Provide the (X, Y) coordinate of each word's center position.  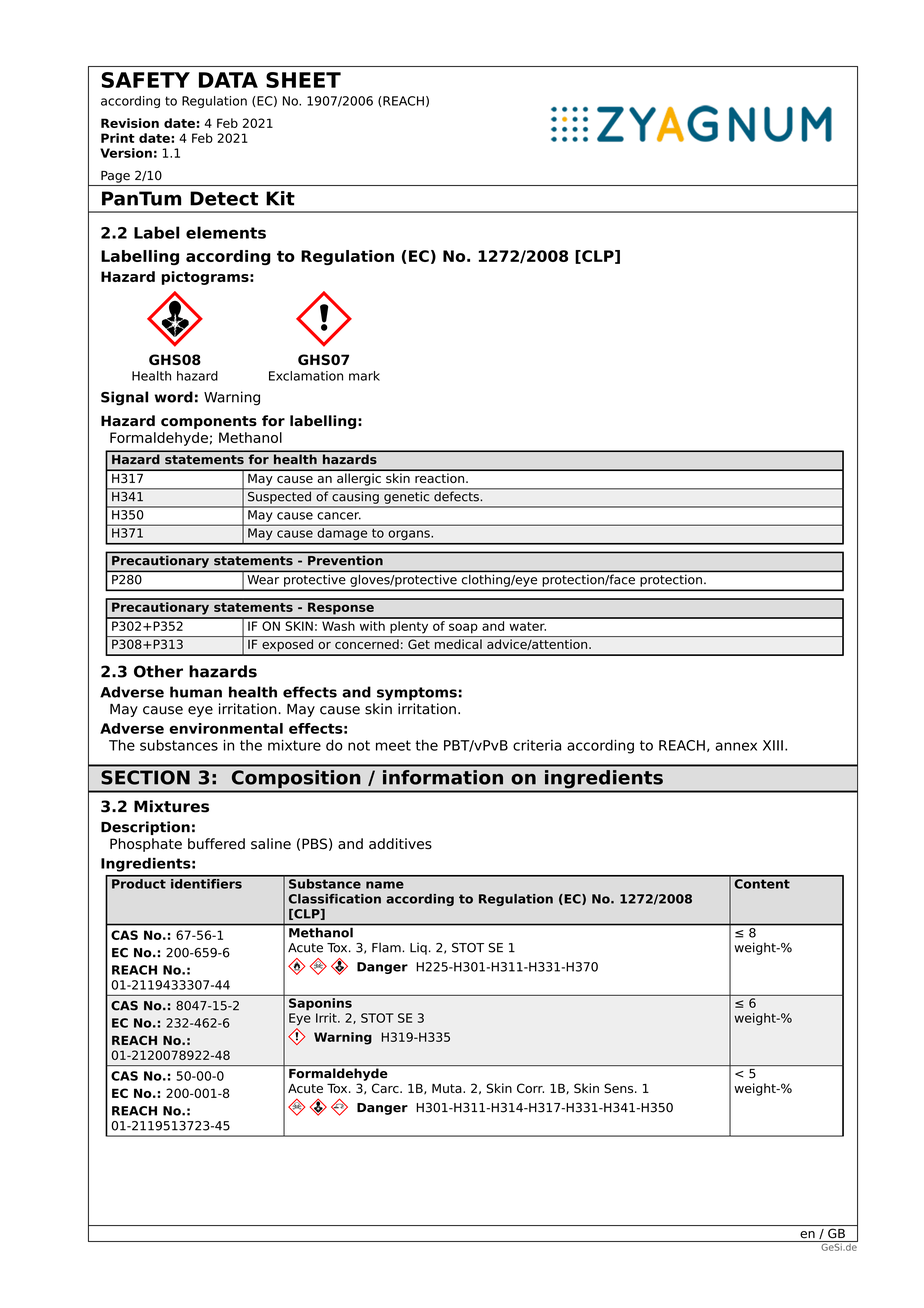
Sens (620, 1088)
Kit (280, 198)
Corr (530, 1088)
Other (158, 671)
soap (463, 628)
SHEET (303, 80)
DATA (228, 80)
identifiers (206, 882)
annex (736, 746)
